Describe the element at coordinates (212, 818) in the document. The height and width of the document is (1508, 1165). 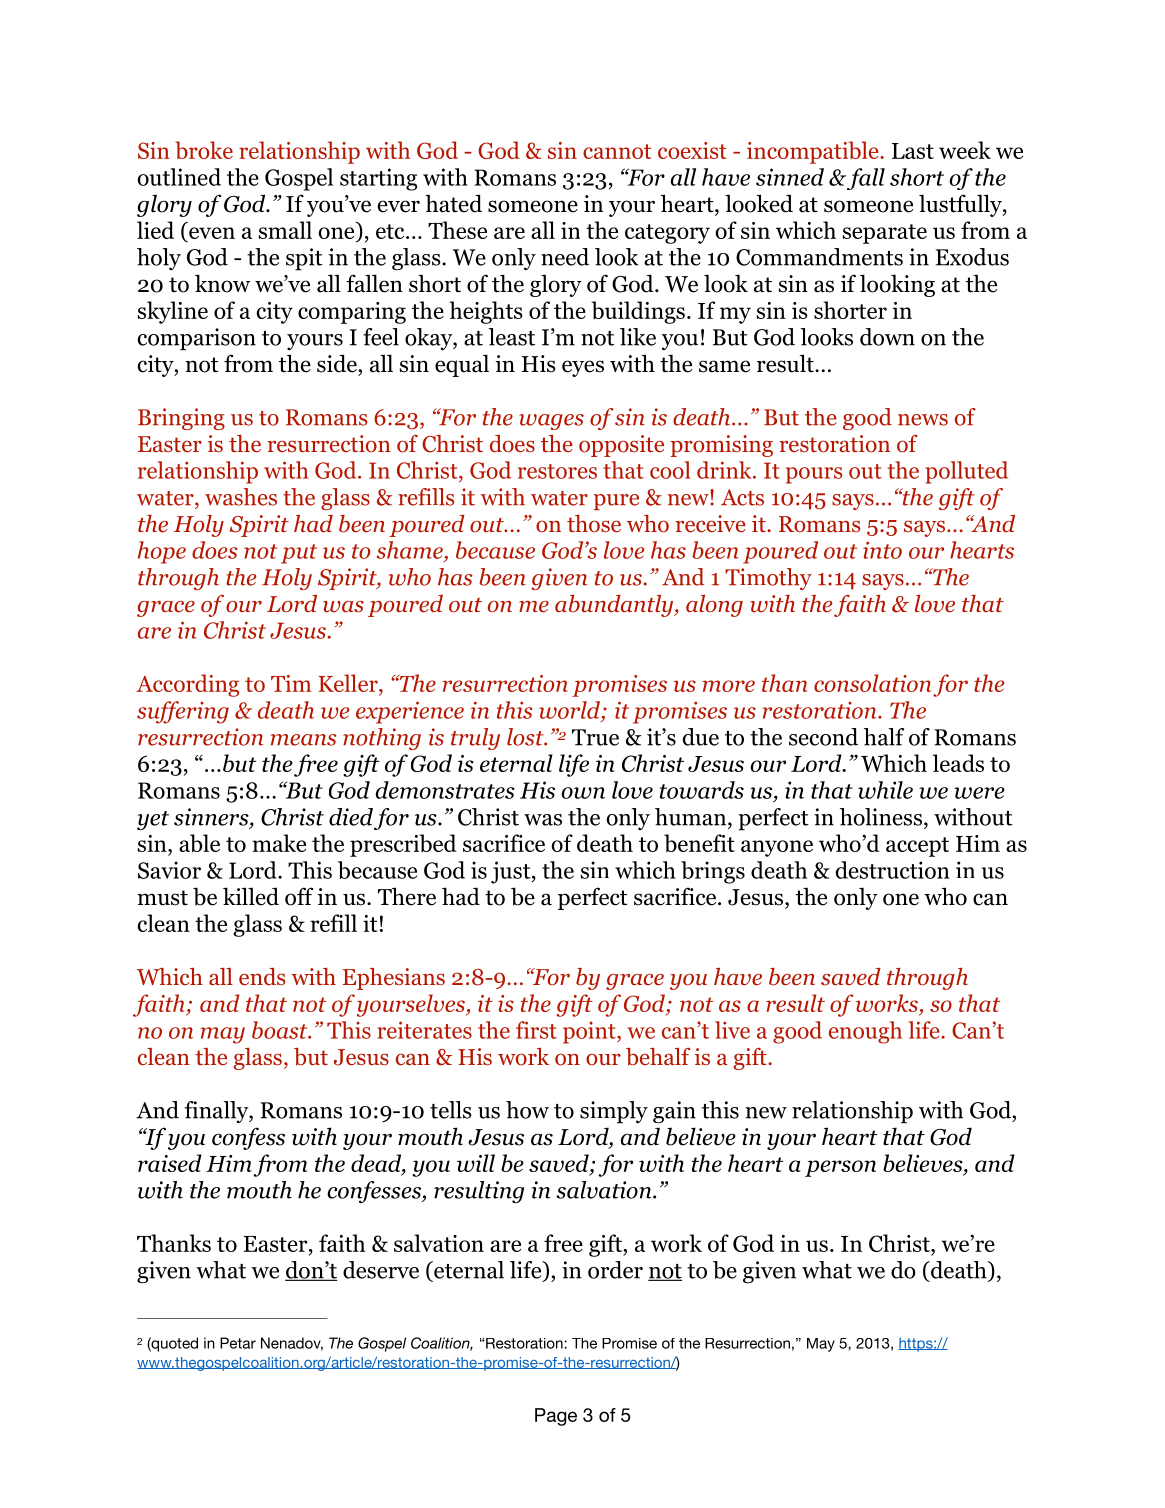
I see `sinners` at that location.
